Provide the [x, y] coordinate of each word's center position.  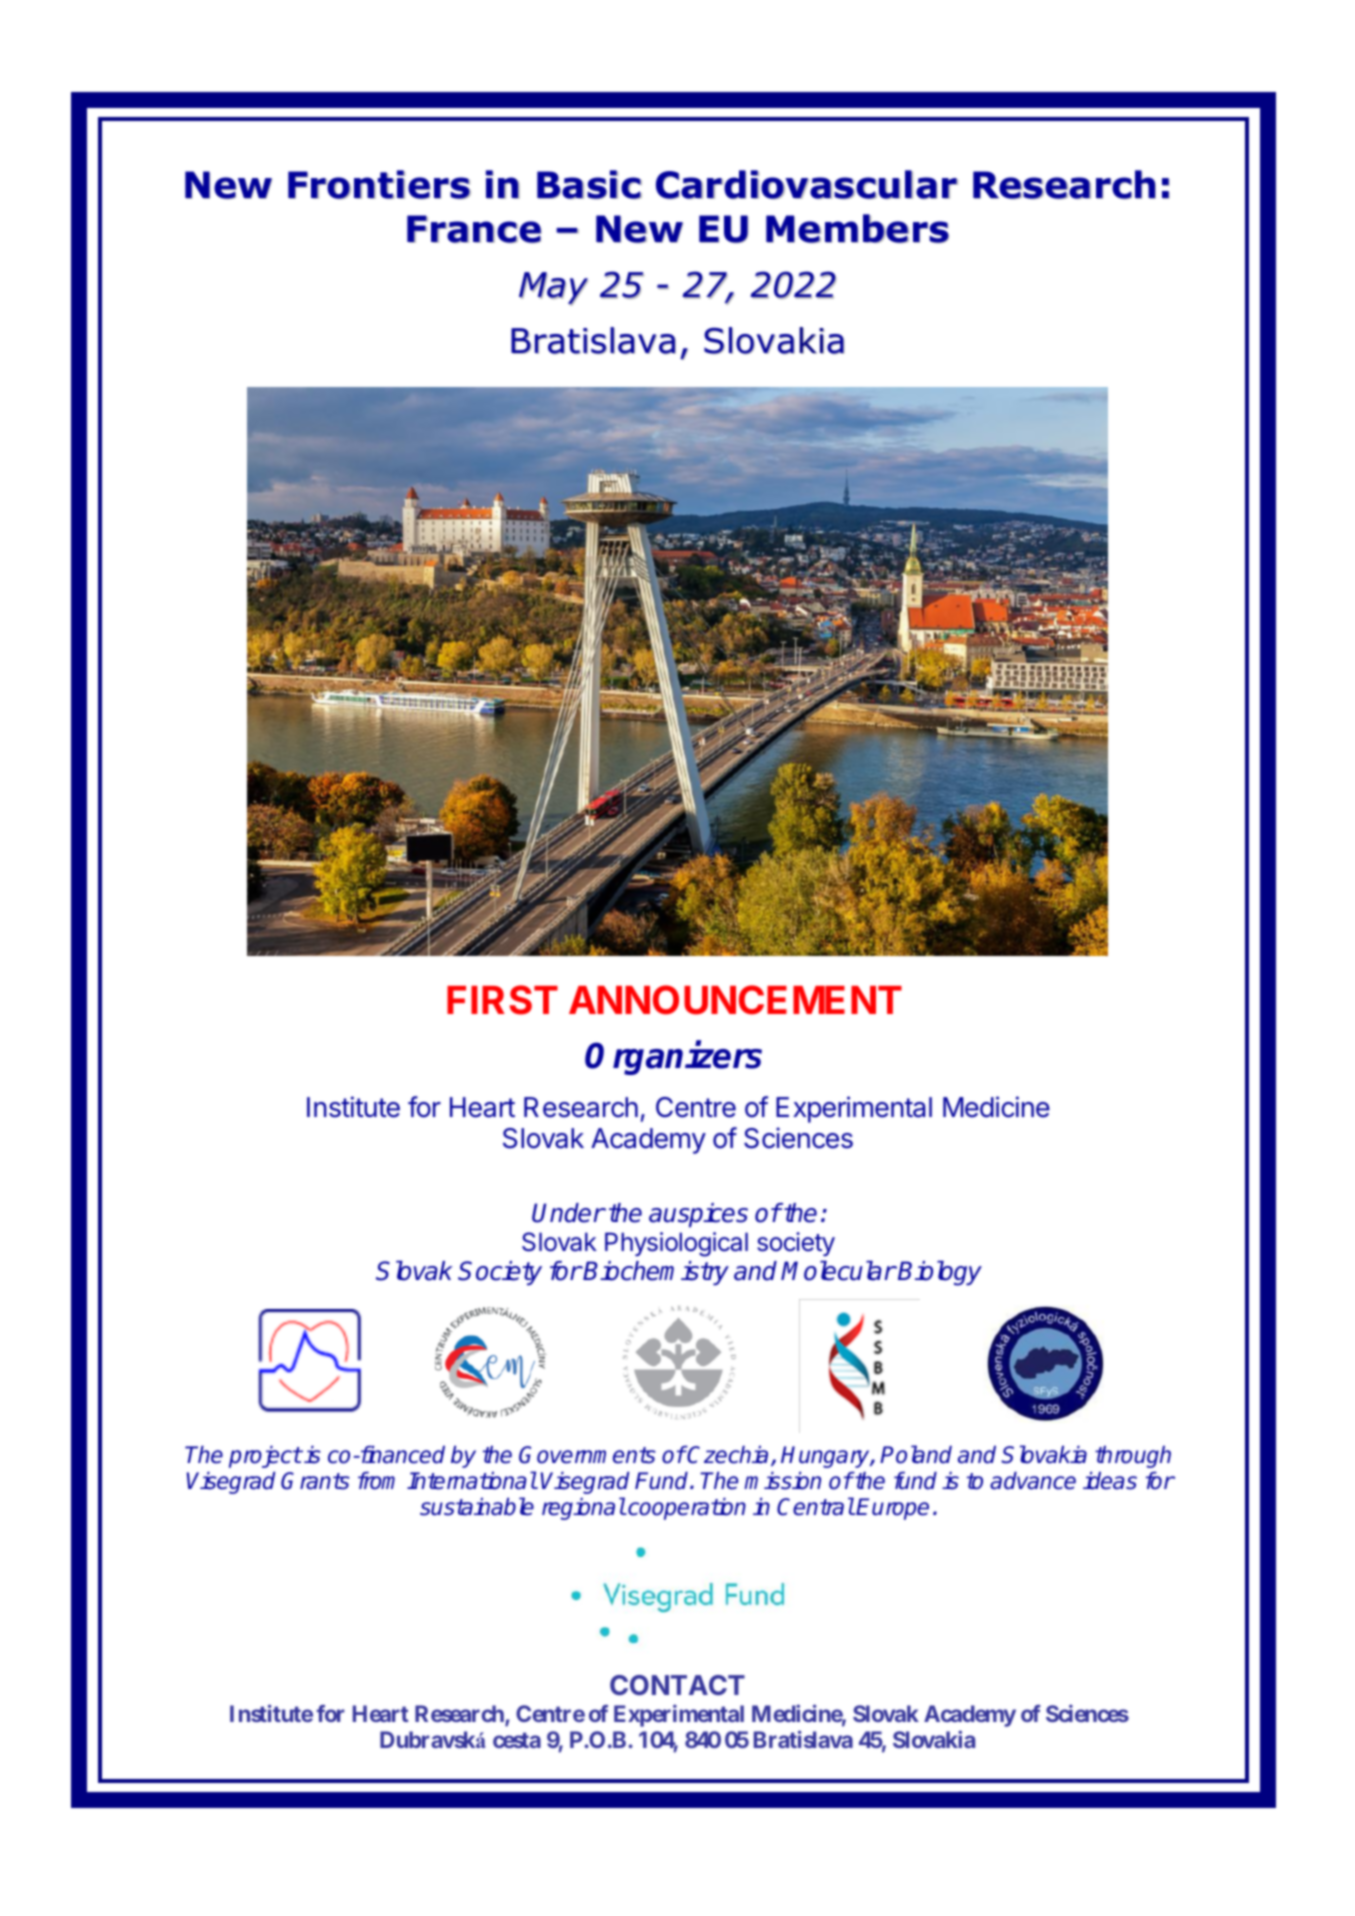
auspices [698, 1215]
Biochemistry [656, 1273]
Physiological [676, 1244]
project [265, 1457]
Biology [940, 1273]
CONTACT [677, 1685]
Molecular [838, 1271]
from [376, 1481]
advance [1033, 1481]
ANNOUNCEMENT [735, 1000]
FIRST [502, 1000]
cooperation [686, 1509]
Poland [916, 1454]
